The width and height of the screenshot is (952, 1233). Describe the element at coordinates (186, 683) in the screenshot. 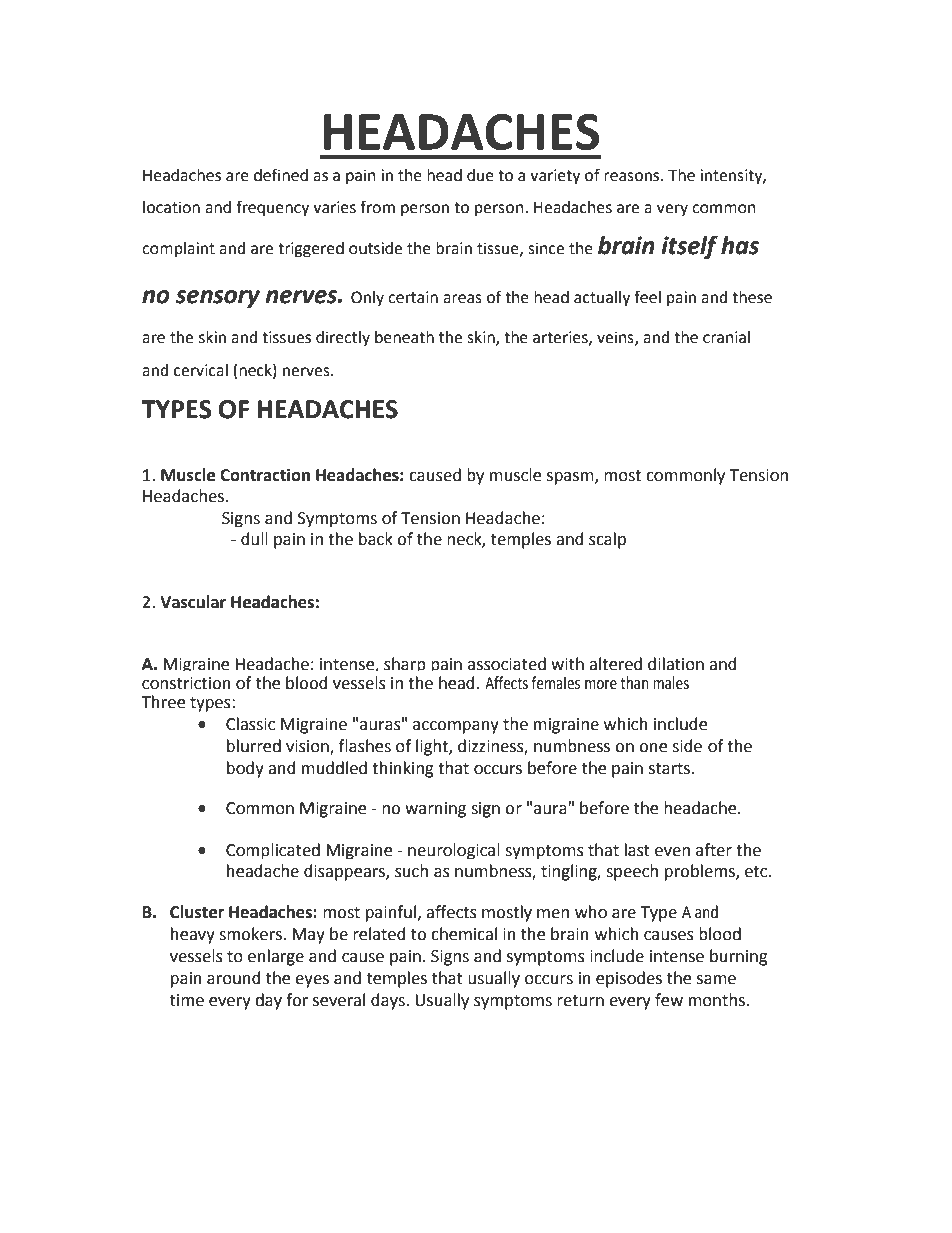

I see `constriction` at that location.
